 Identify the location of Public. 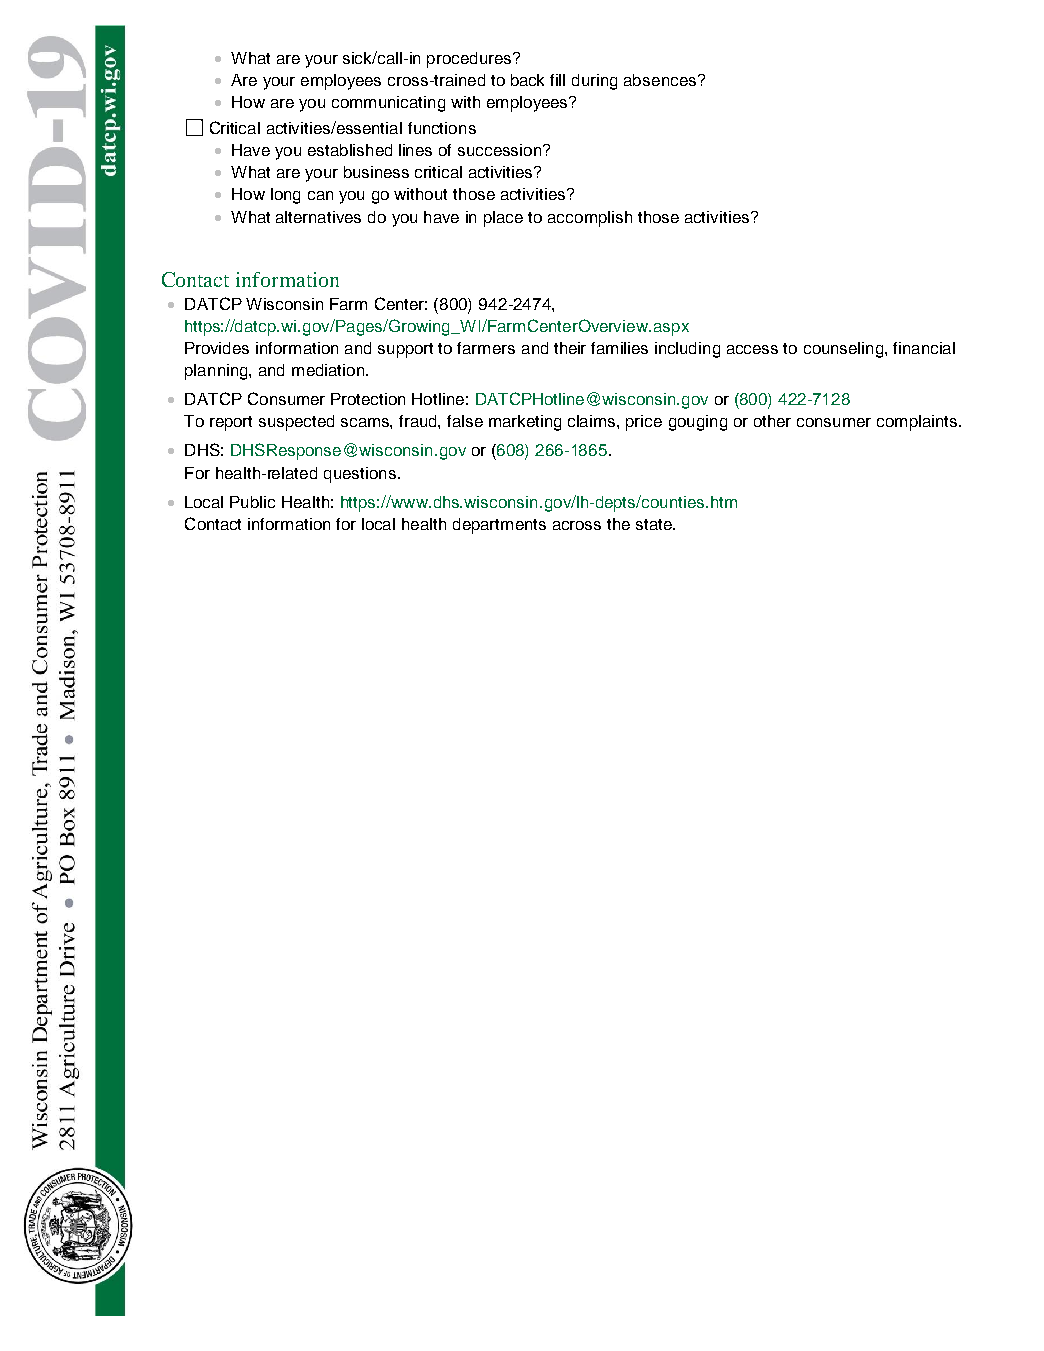
(252, 502).
